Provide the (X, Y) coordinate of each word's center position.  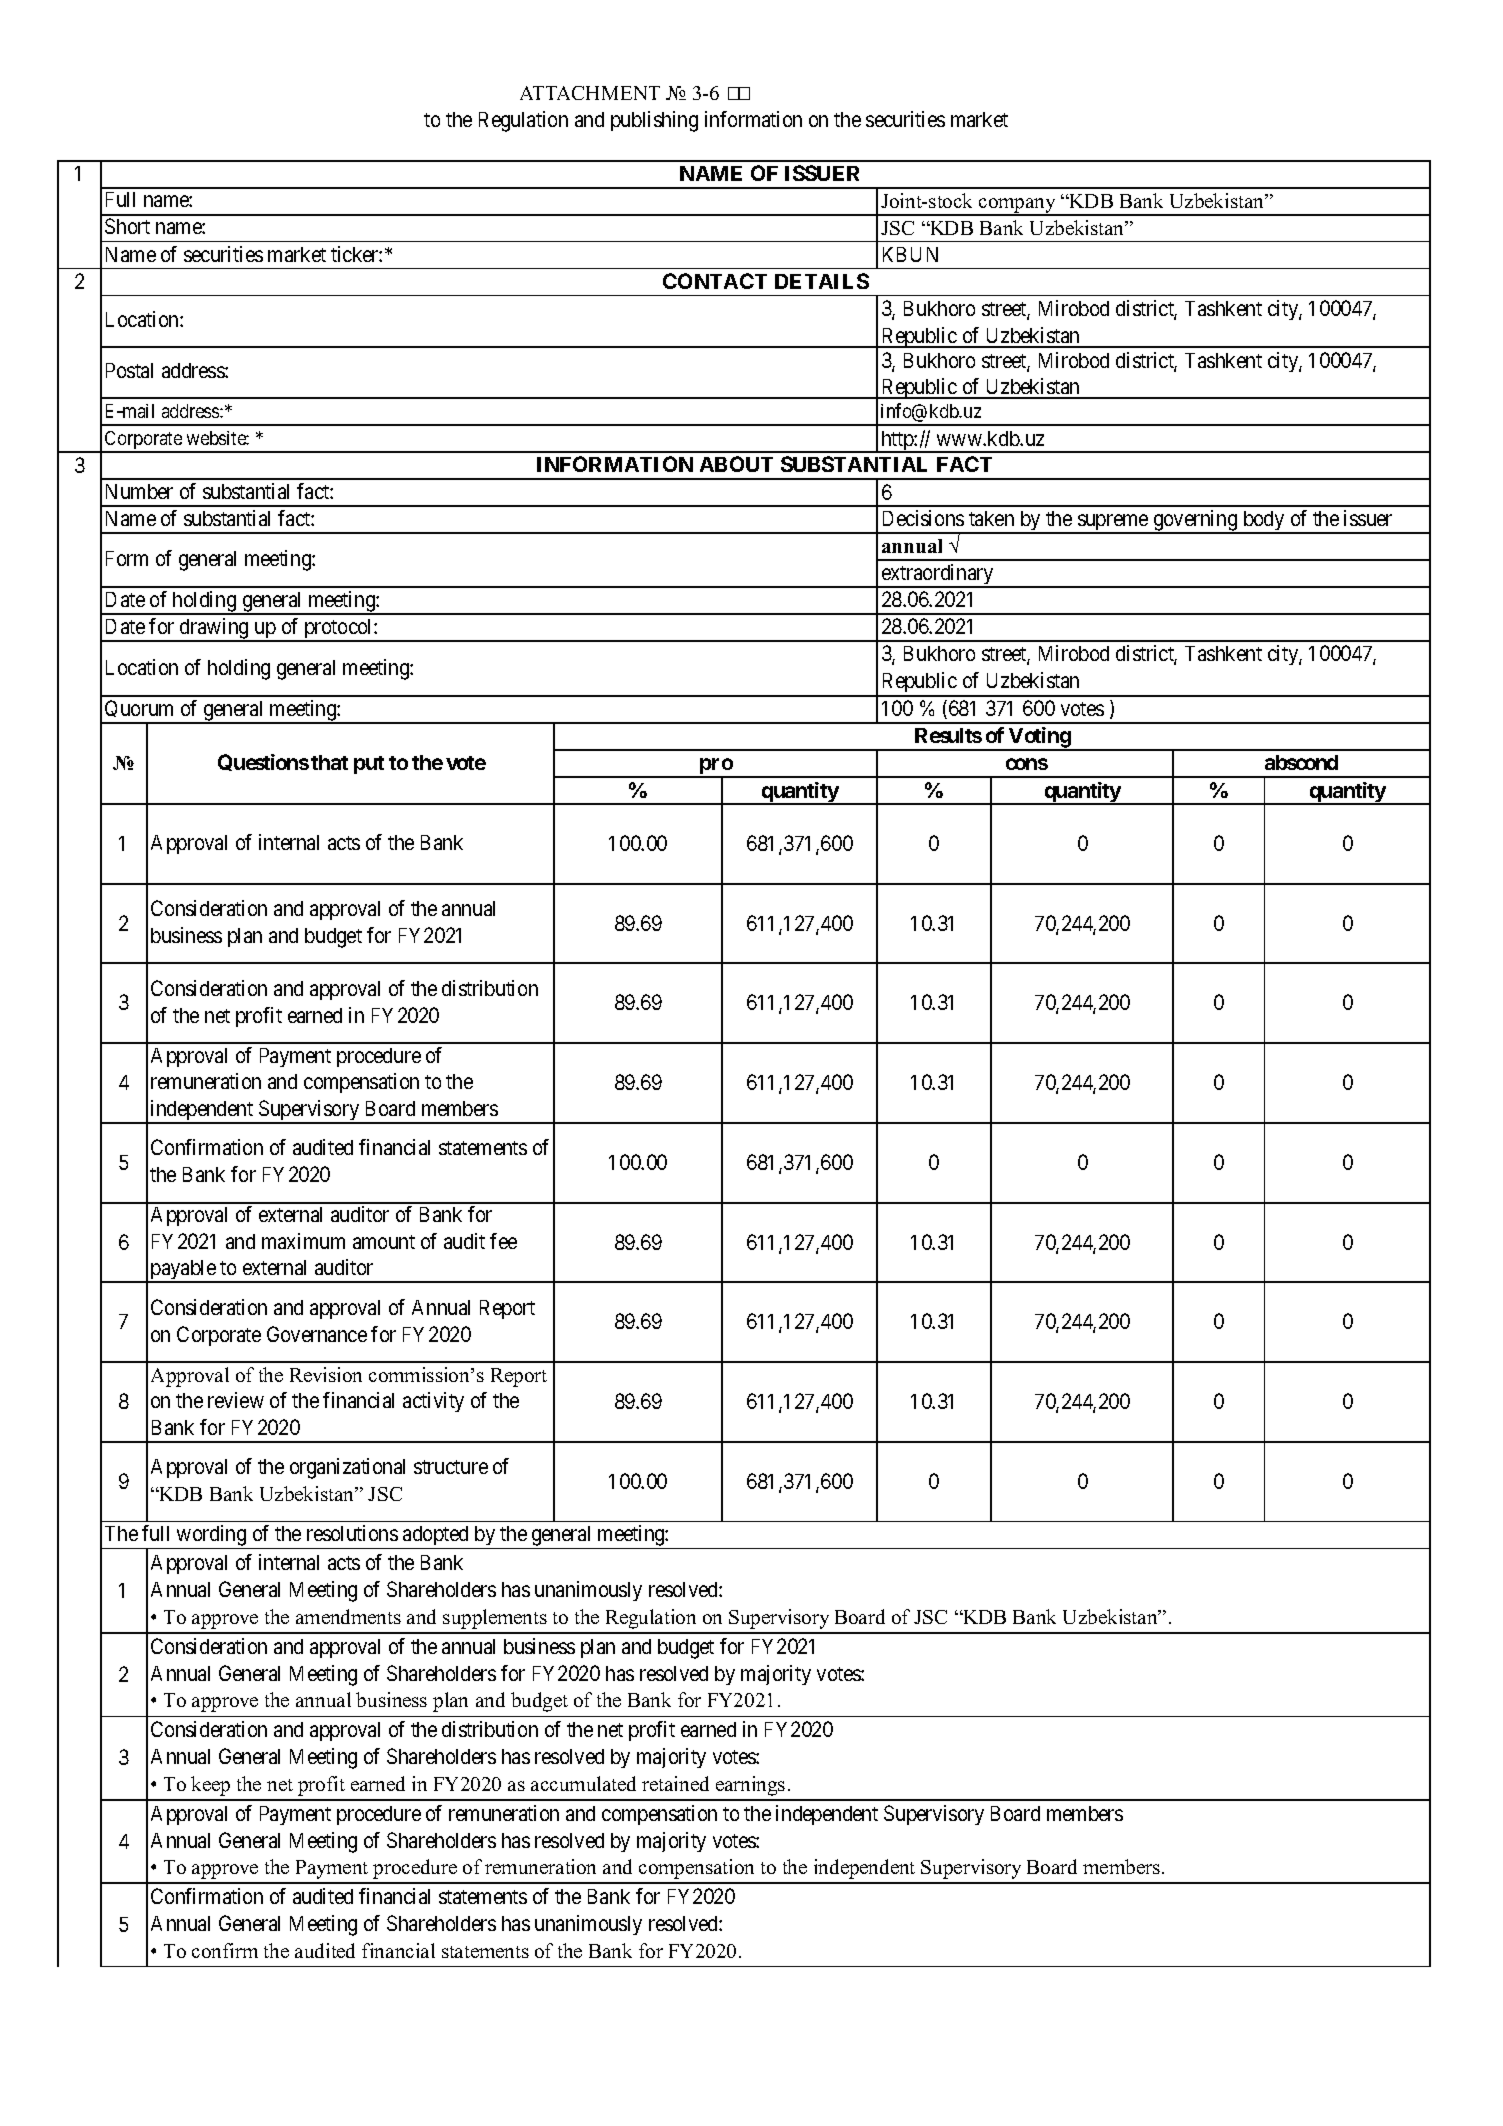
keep (210, 1786)
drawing (214, 629)
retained (675, 1783)
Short (127, 226)
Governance (317, 1334)
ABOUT (736, 464)
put (369, 765)
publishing (654, 121)
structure (451, 1467)
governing (1195, 521)
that (329, 762)
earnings (750, 1786)
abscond (1301, 762)
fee (503, 1241)
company (1017, 207)
